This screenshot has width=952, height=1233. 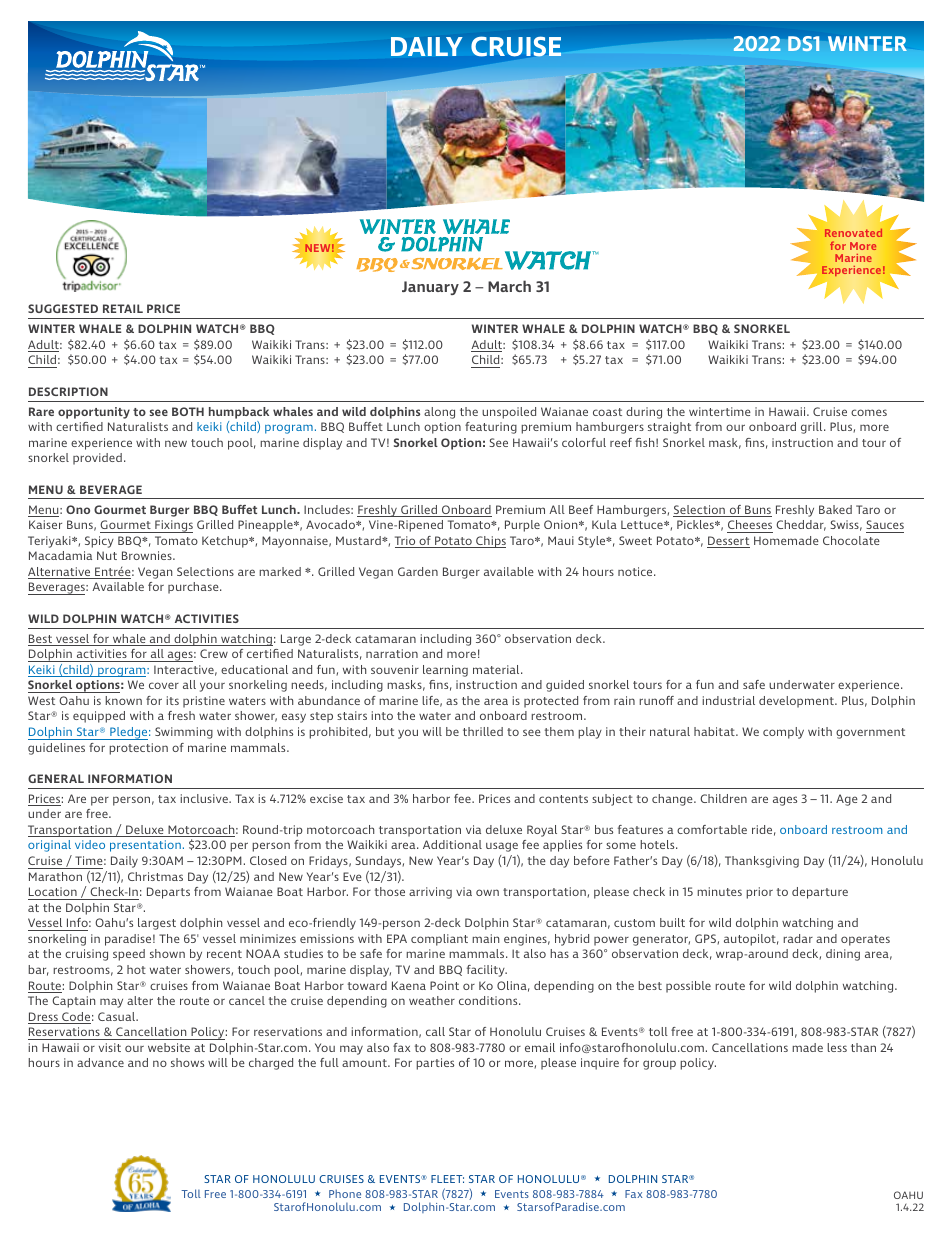 I want to click on thrilled, so click(x=483, y=731).
